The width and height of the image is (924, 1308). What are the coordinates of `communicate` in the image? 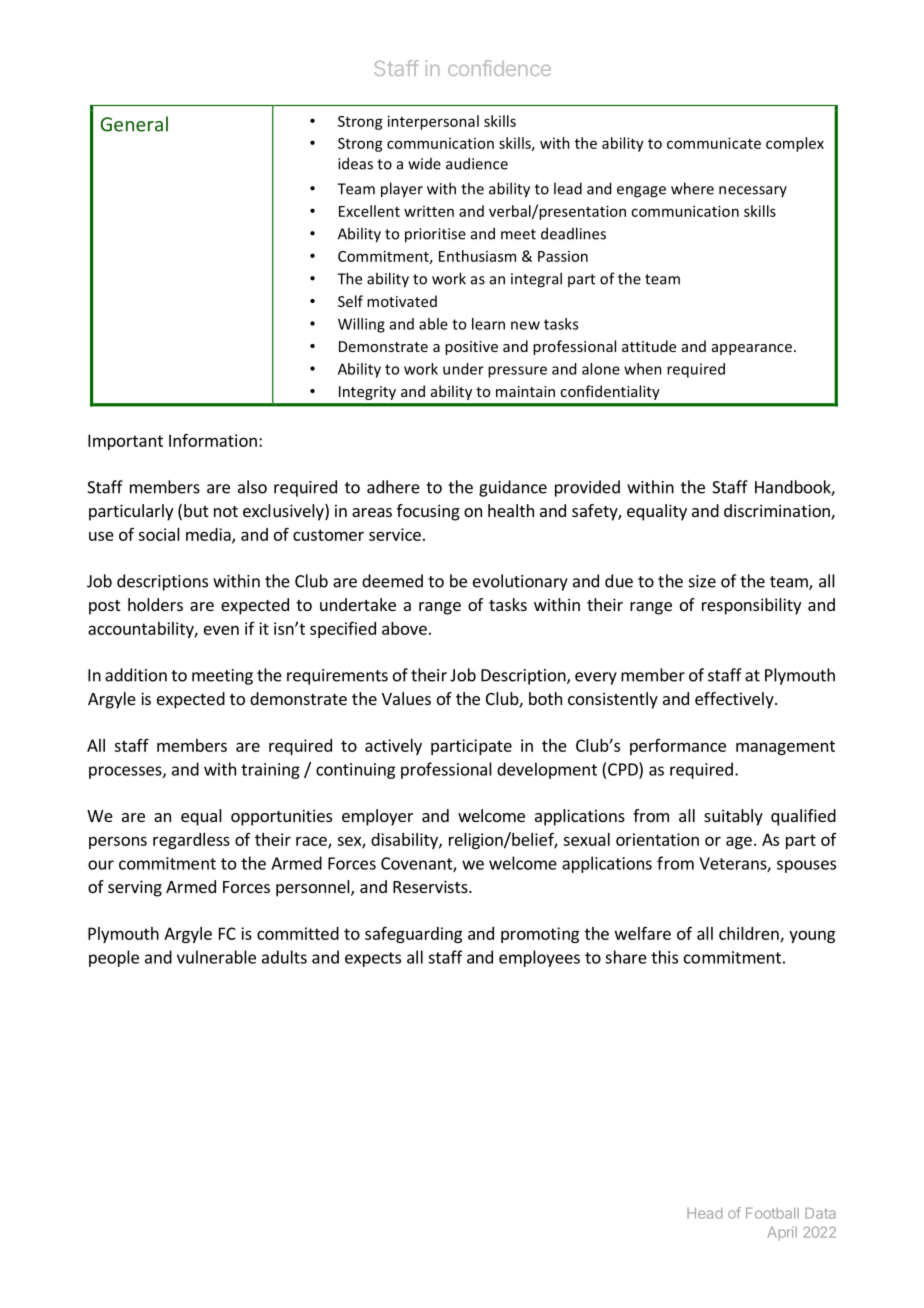 It's located at (714, 143).
